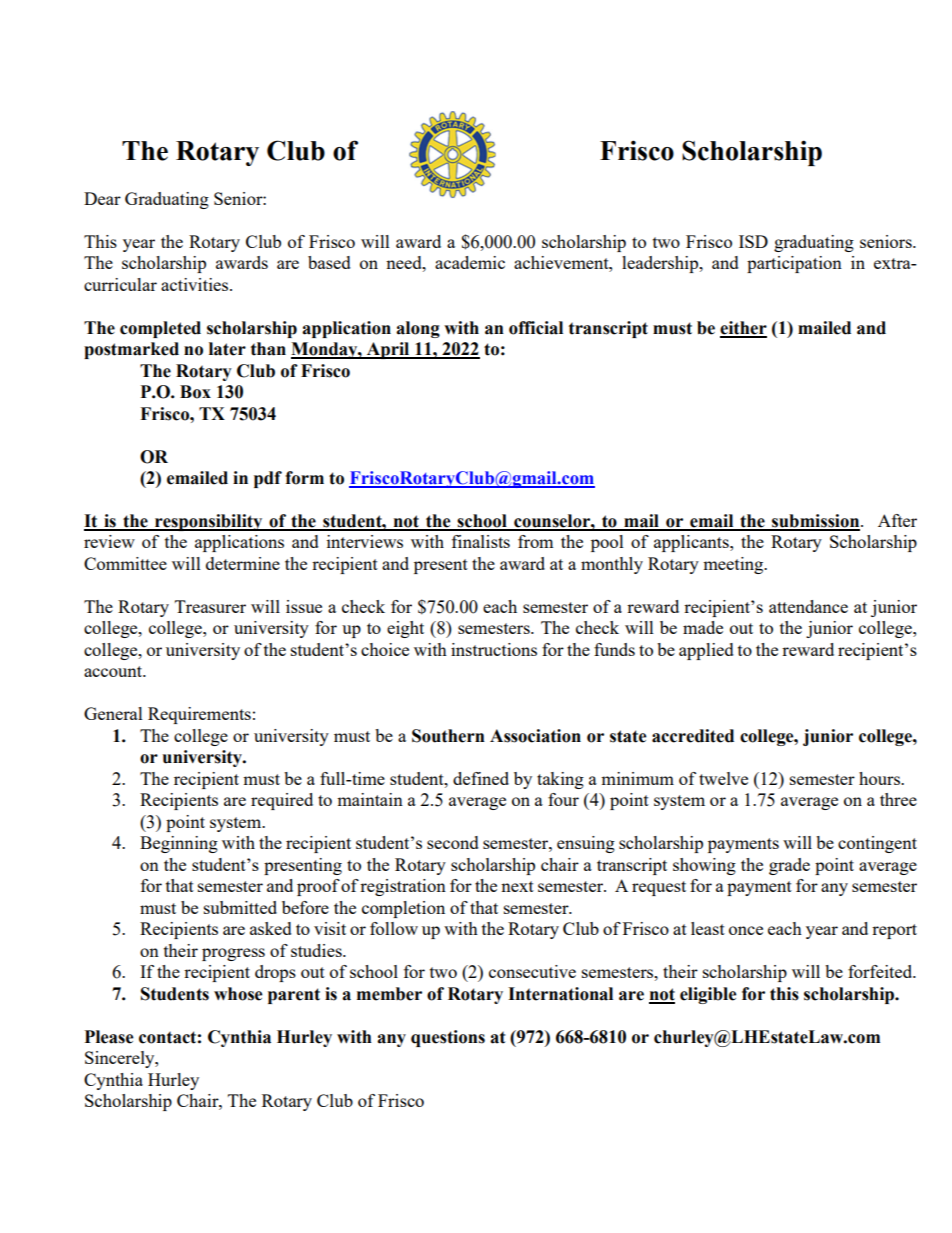 The width and height of the screenshot is (952, 1233). What do you see at coordinates (388, 350) in the screenshot?
I see `April` at bounding box center [388, 350].
